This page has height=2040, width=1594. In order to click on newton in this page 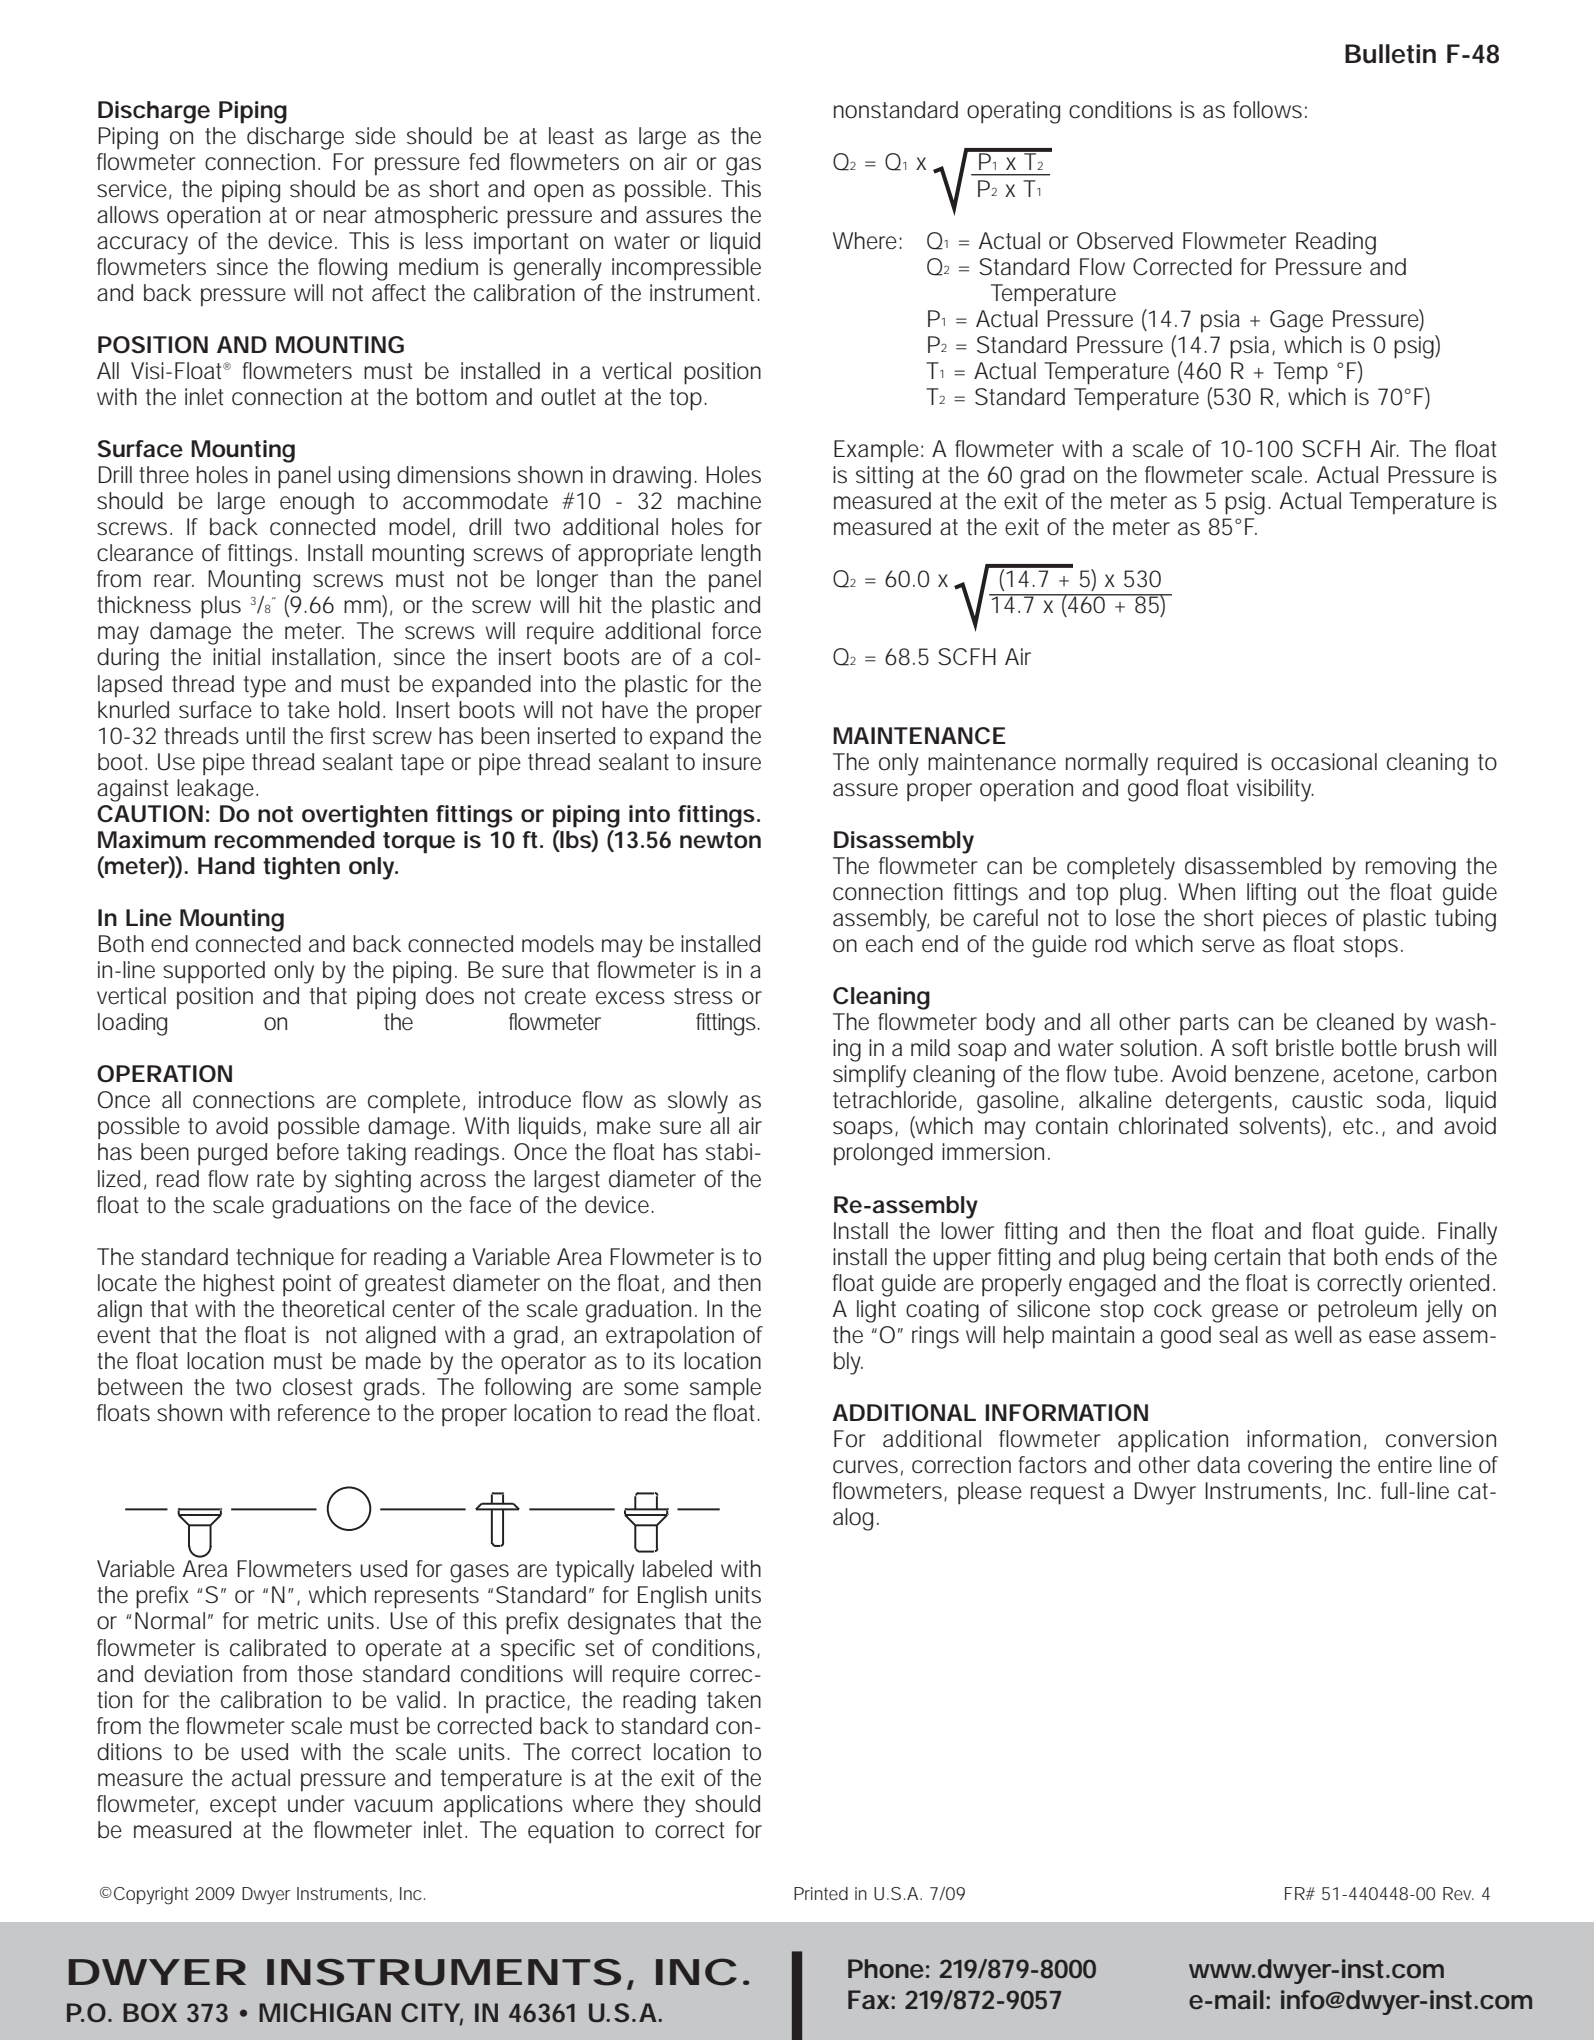, I will do `click(720, 840)`.
